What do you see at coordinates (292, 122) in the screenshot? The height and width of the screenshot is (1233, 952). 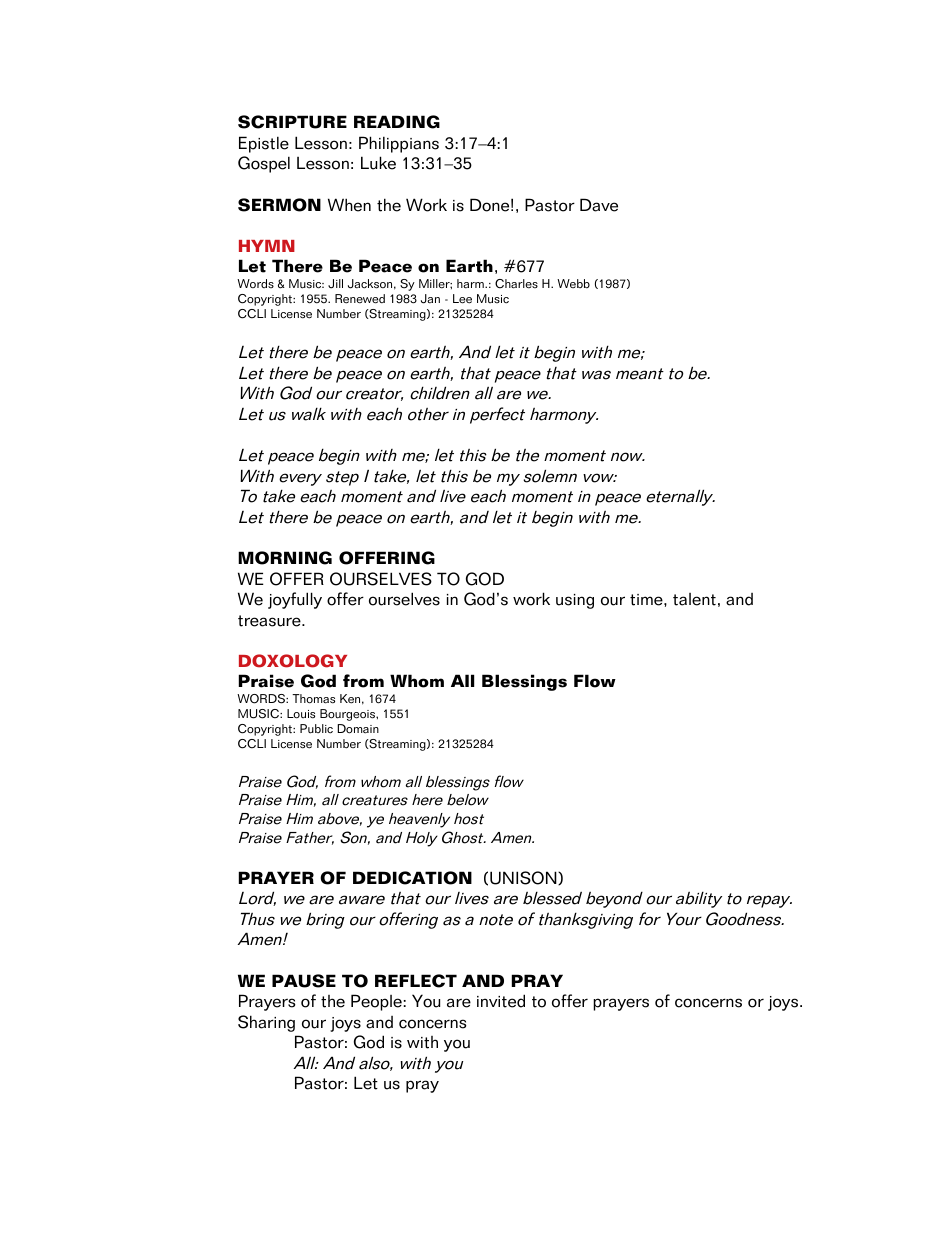 I see `SCRIPTURE` at bounding box center [292, 122].
